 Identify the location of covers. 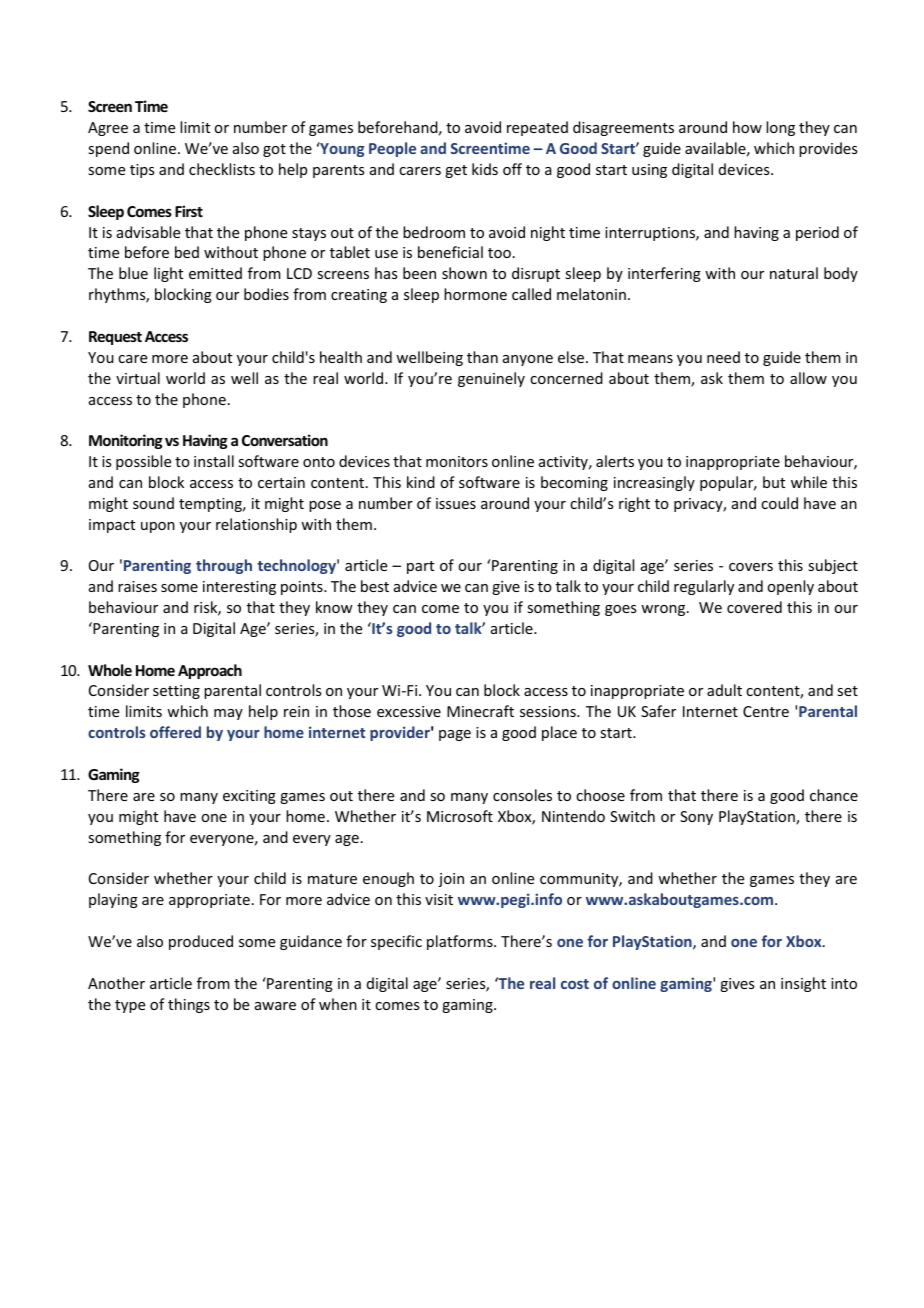
(751, 567).
